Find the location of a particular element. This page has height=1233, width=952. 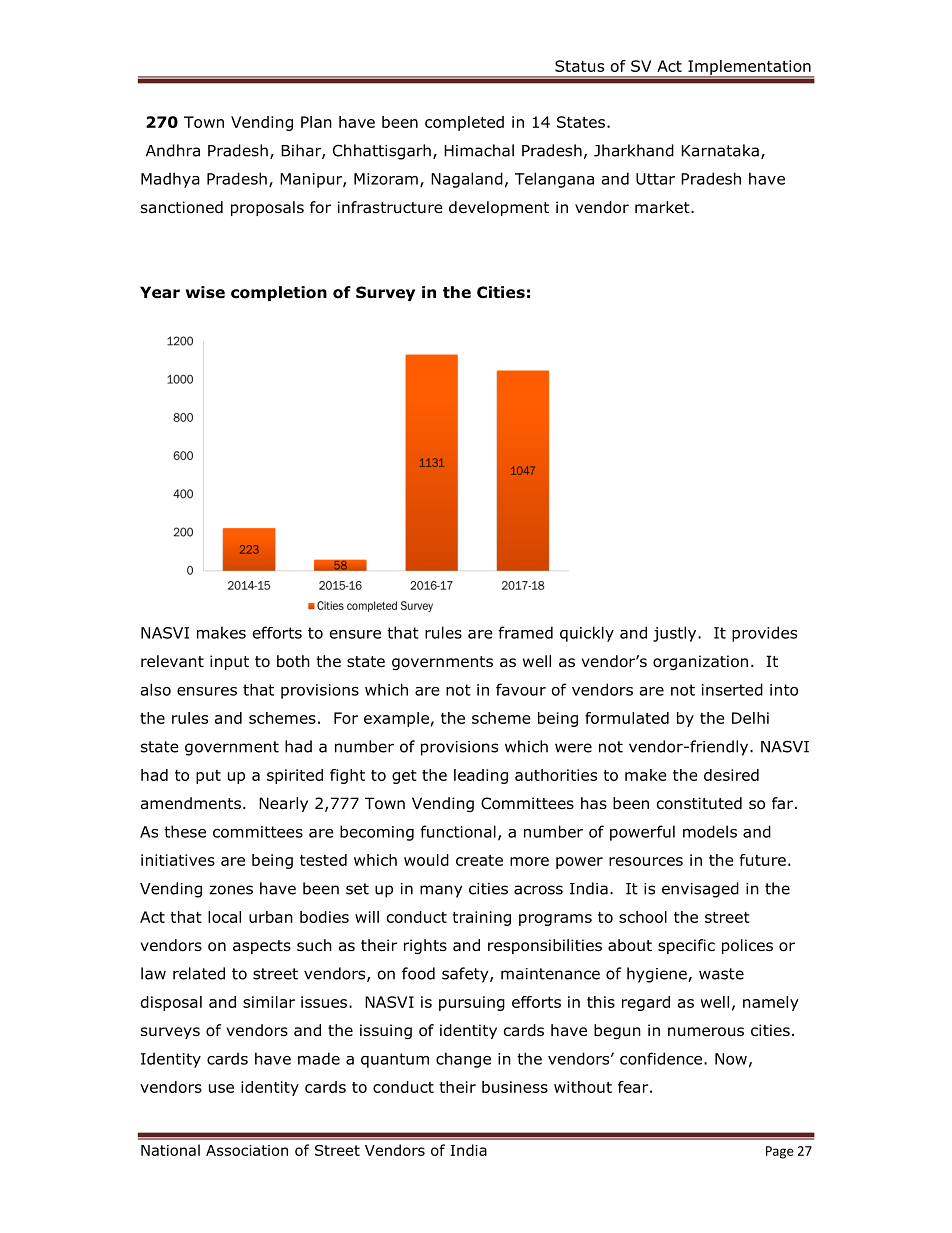

Andhra is located at coordinates (173, 150).
